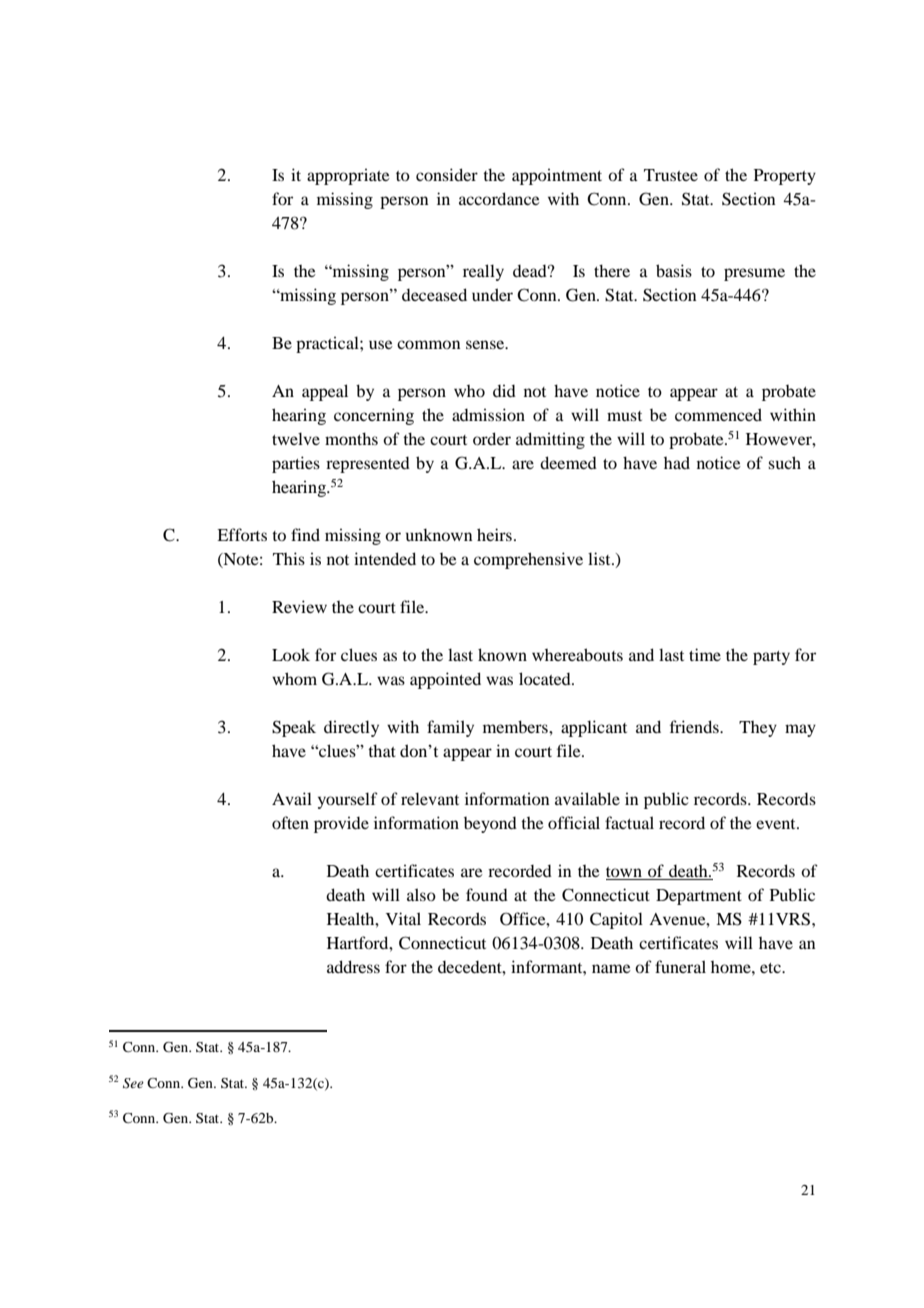 This screenshot has height=1308, width=924. I want to click on had, so click(677, 462).
